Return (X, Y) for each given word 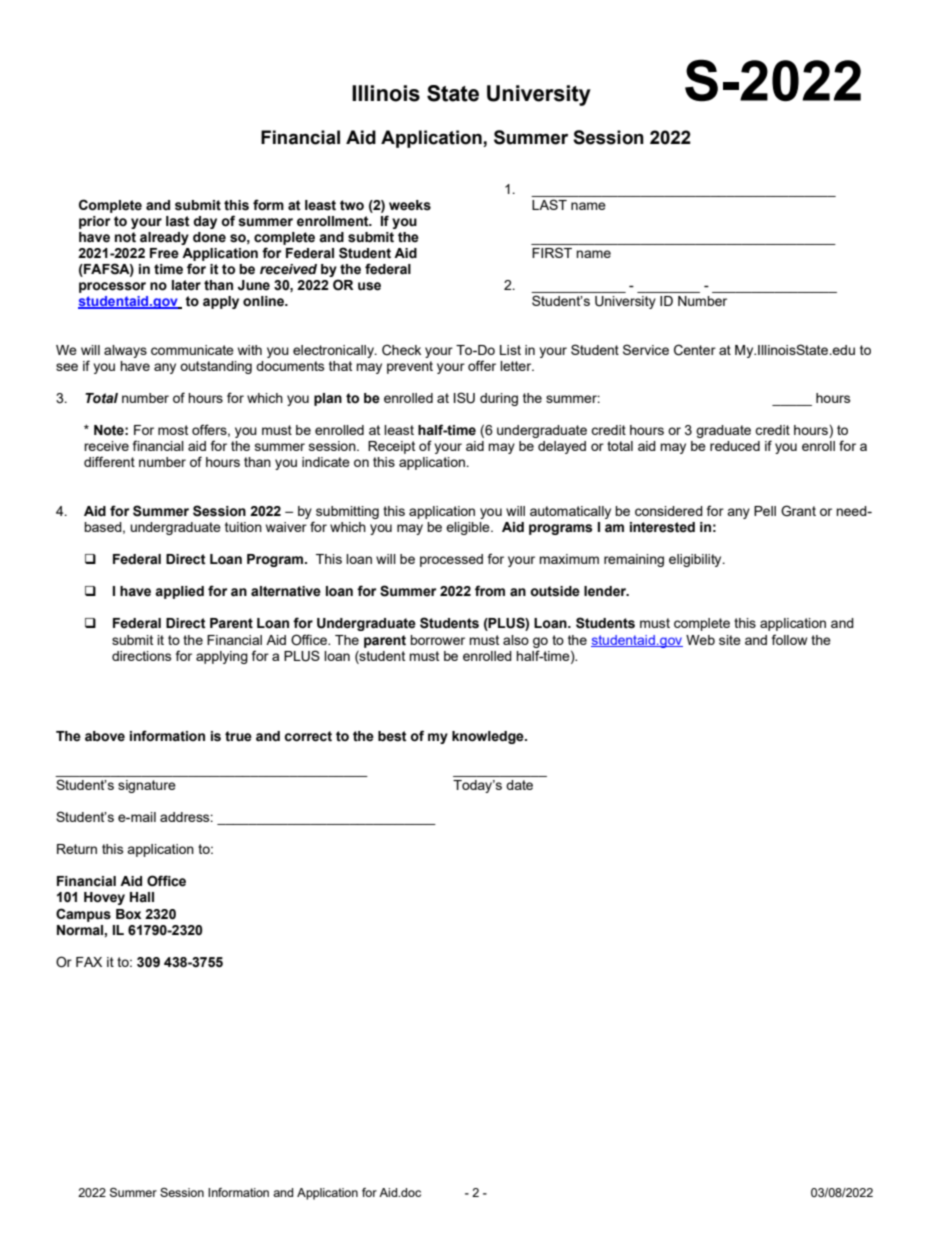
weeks (410, 205)
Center (695, 350)
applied (179, 592)
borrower (437, 640)
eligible (469, 528)
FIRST (552, 252)
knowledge (489, 737)
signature (147, 786)
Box (128, 914)
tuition (243, 527)
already (164, 238)
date (519, 785)
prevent (410, 367)
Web (700, 640)
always (125, 351)
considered (669, 511)
